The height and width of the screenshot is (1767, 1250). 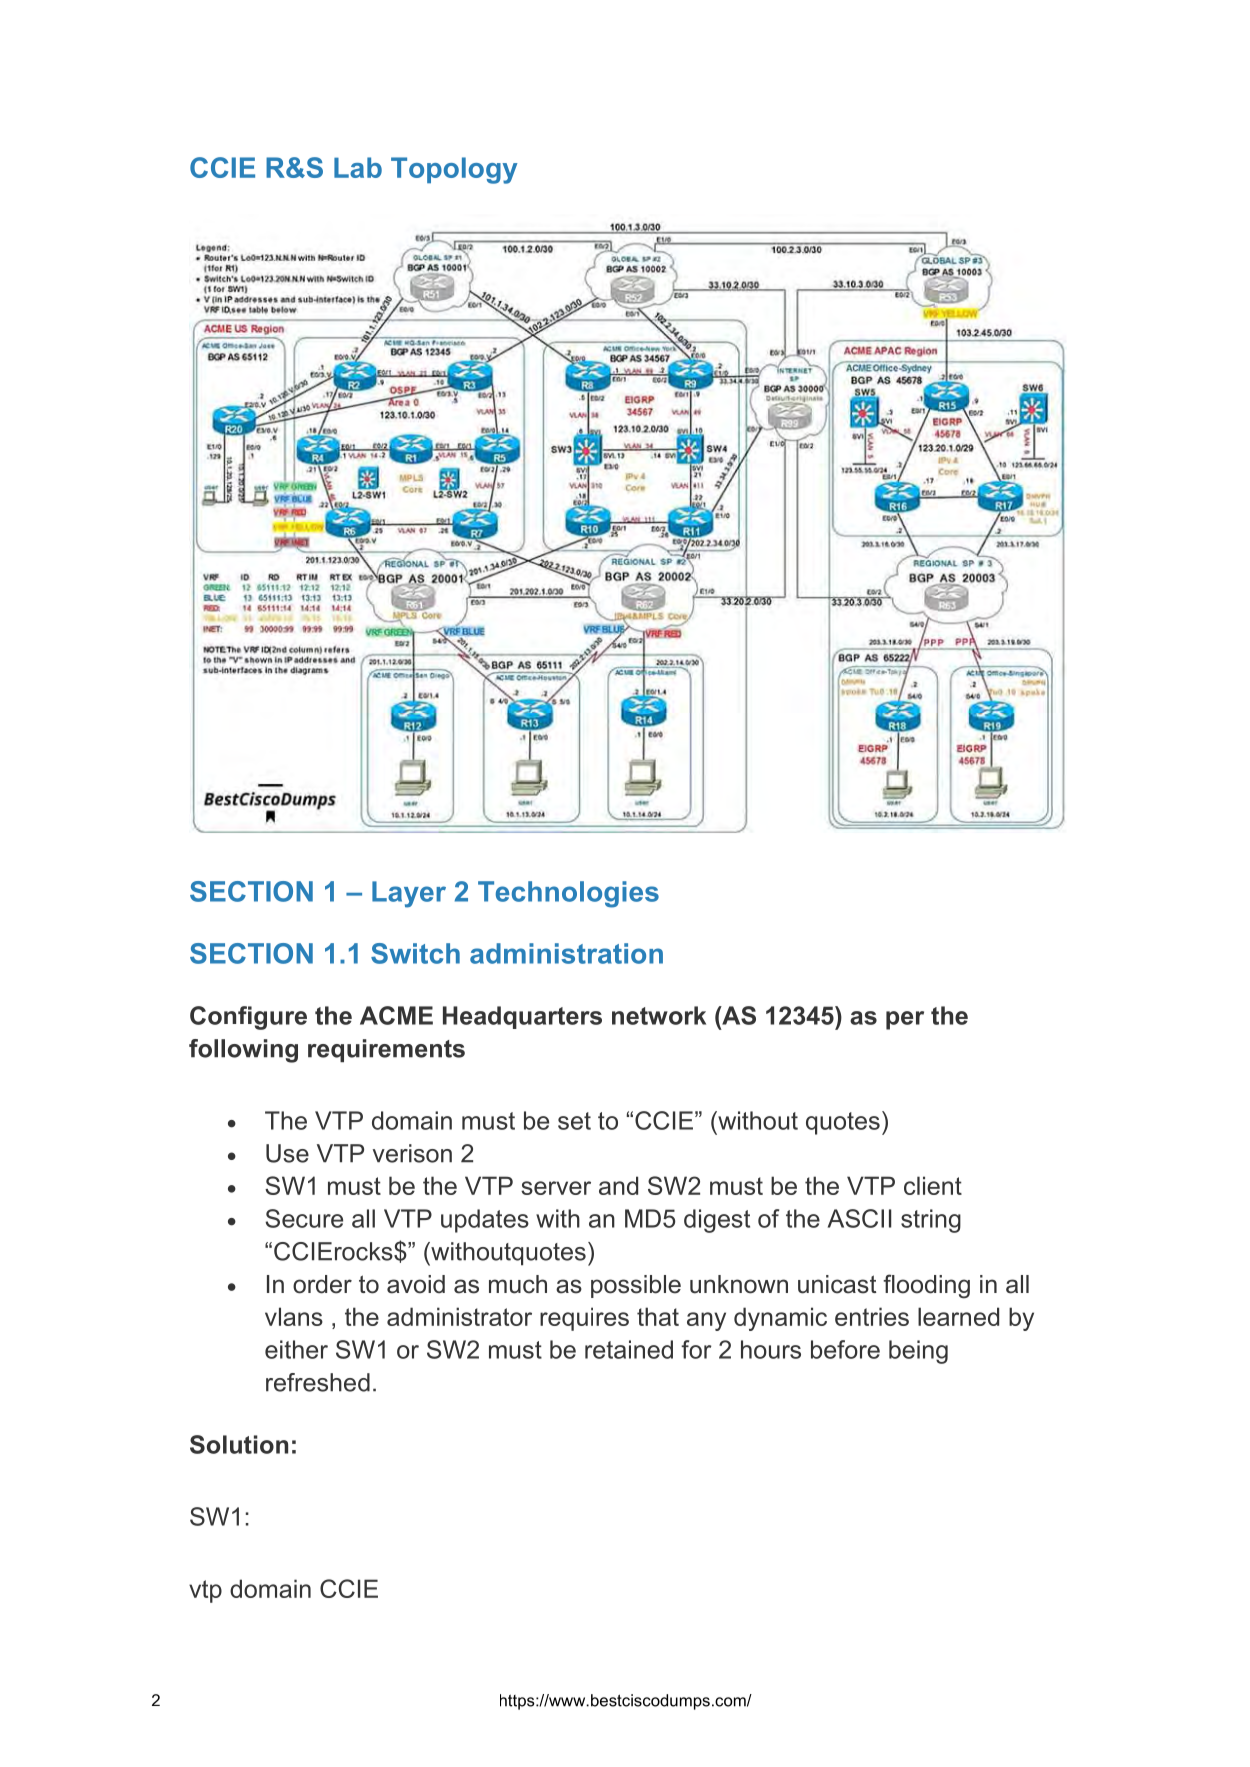 I want to click on Lab, so click(x=358, y=167).
